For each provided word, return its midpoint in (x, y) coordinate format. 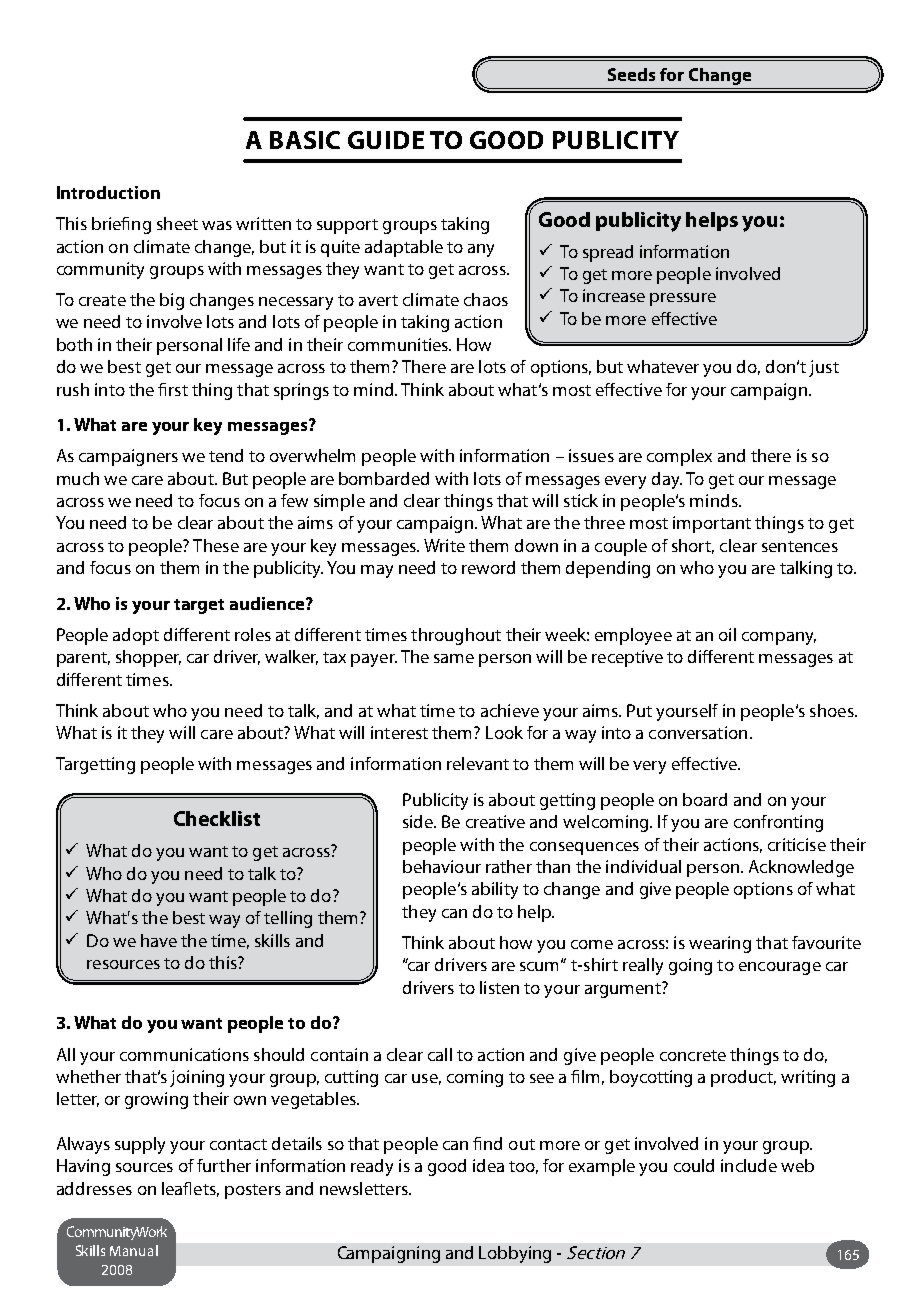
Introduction (108, 192)
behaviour (442, 866)
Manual (134, 1250)
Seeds (631, 74)
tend (226, 455)
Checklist (217, 818)
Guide (386, 140)
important (712, 524)
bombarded (384, 478)
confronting (778, 823)
